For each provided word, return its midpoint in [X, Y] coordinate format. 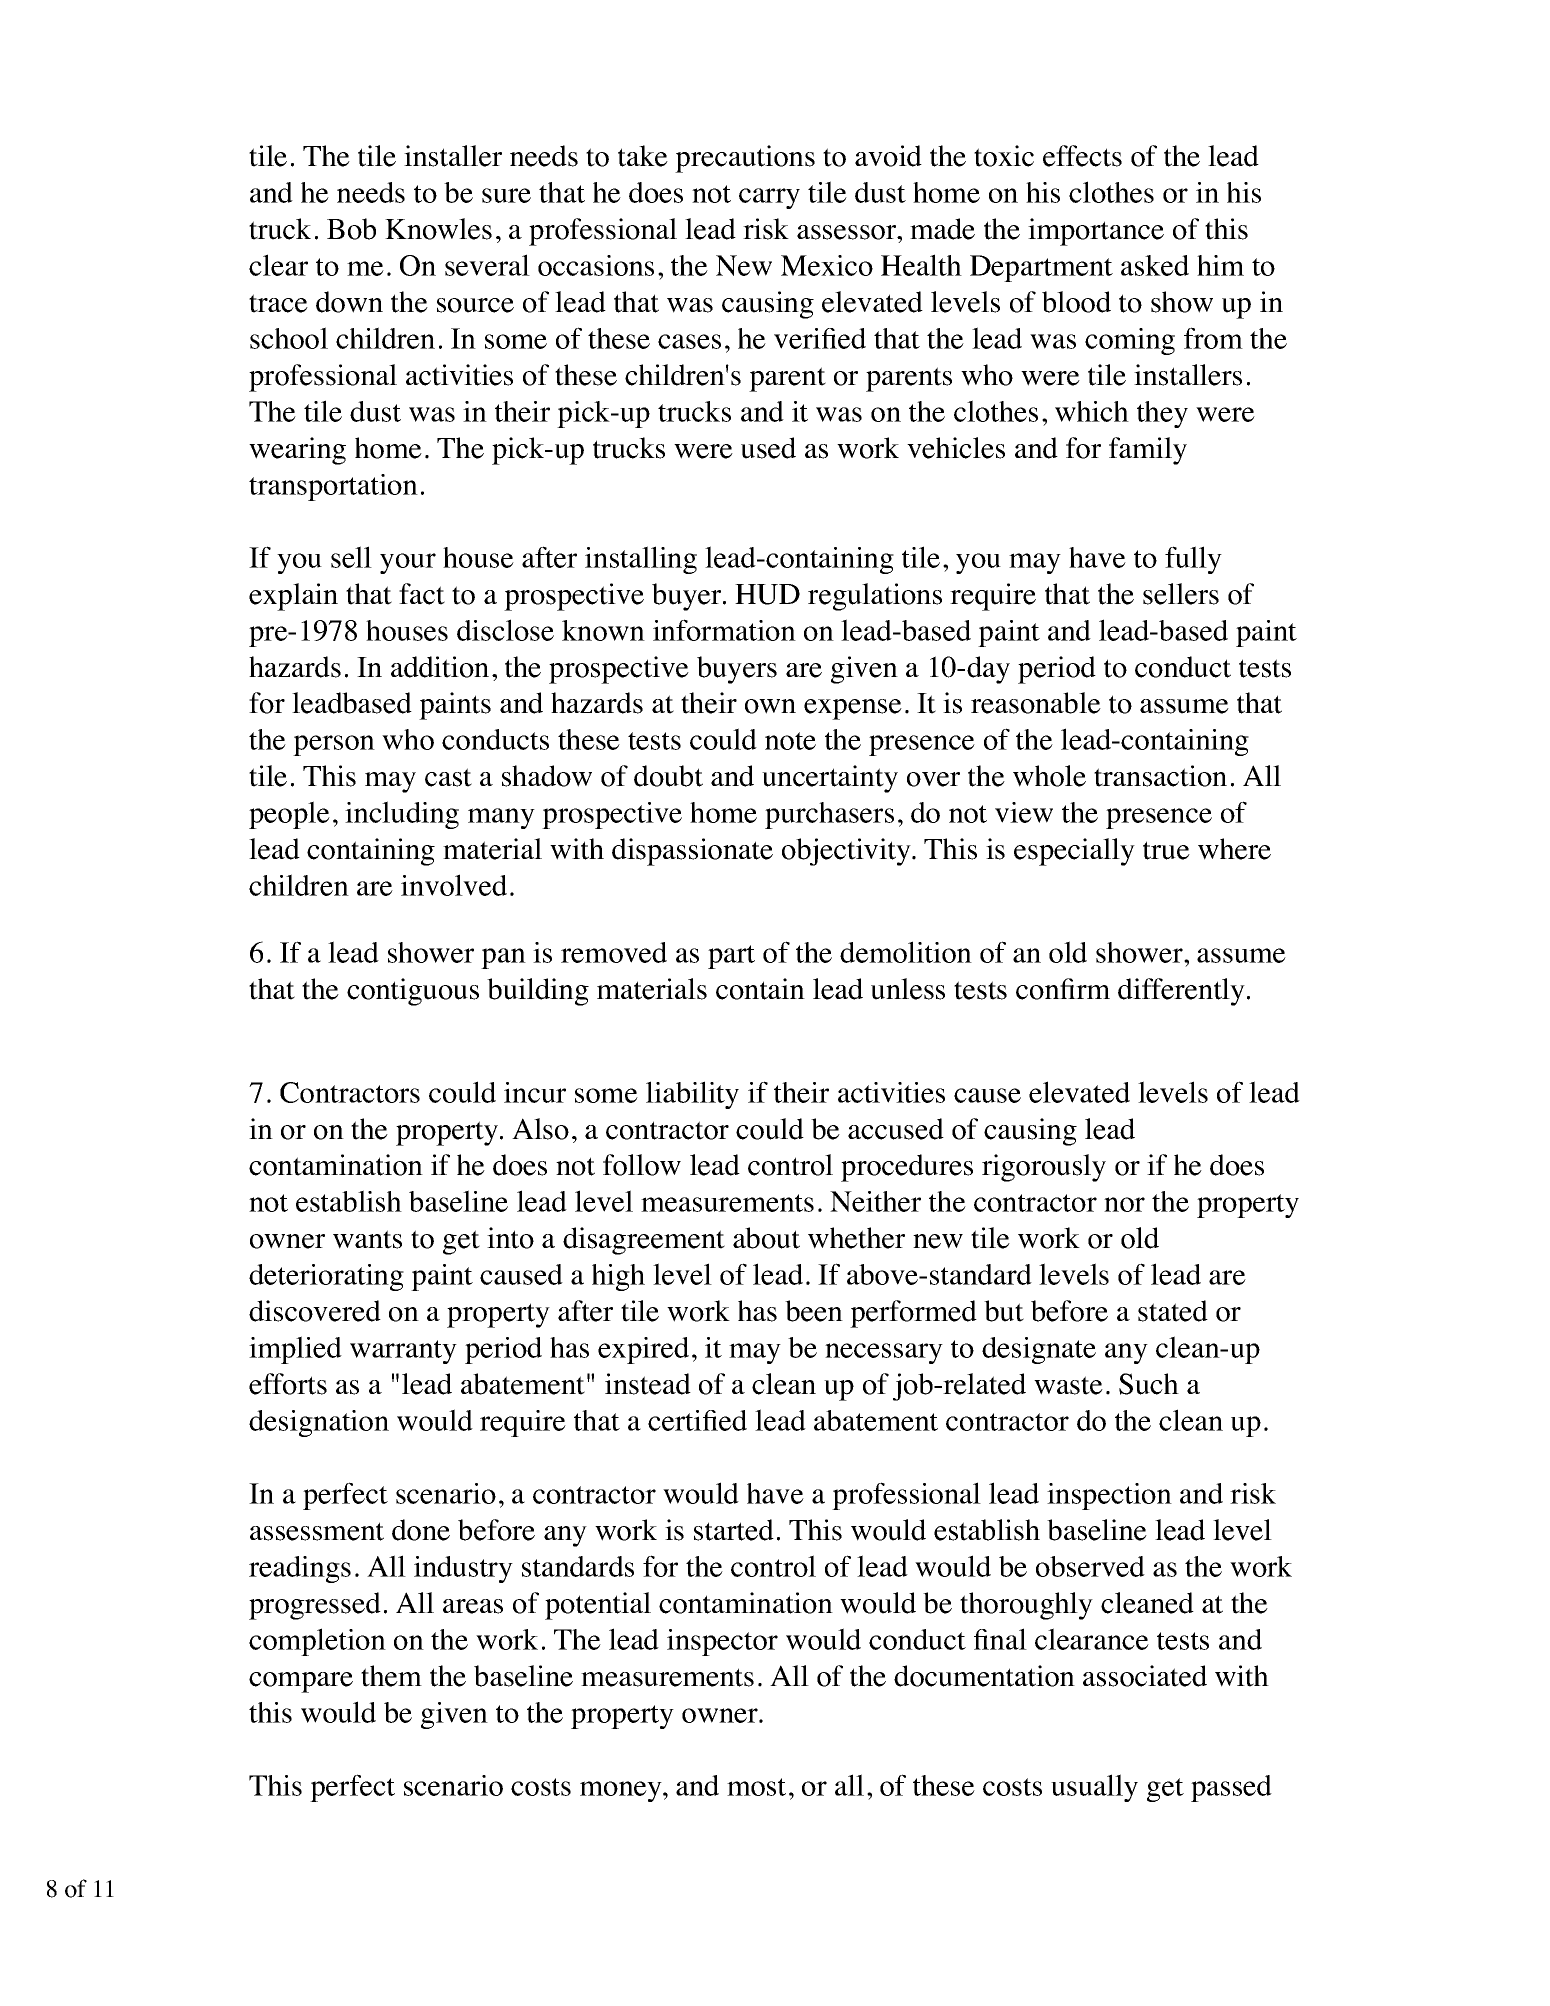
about [766, 1238]
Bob [351, 229]
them [391, 1676]
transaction [1160, 776]
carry [769, 198]
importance [1096, 232]
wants [367, 1239]
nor [1124, 1204]
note [790, 741]
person [334, 745]
